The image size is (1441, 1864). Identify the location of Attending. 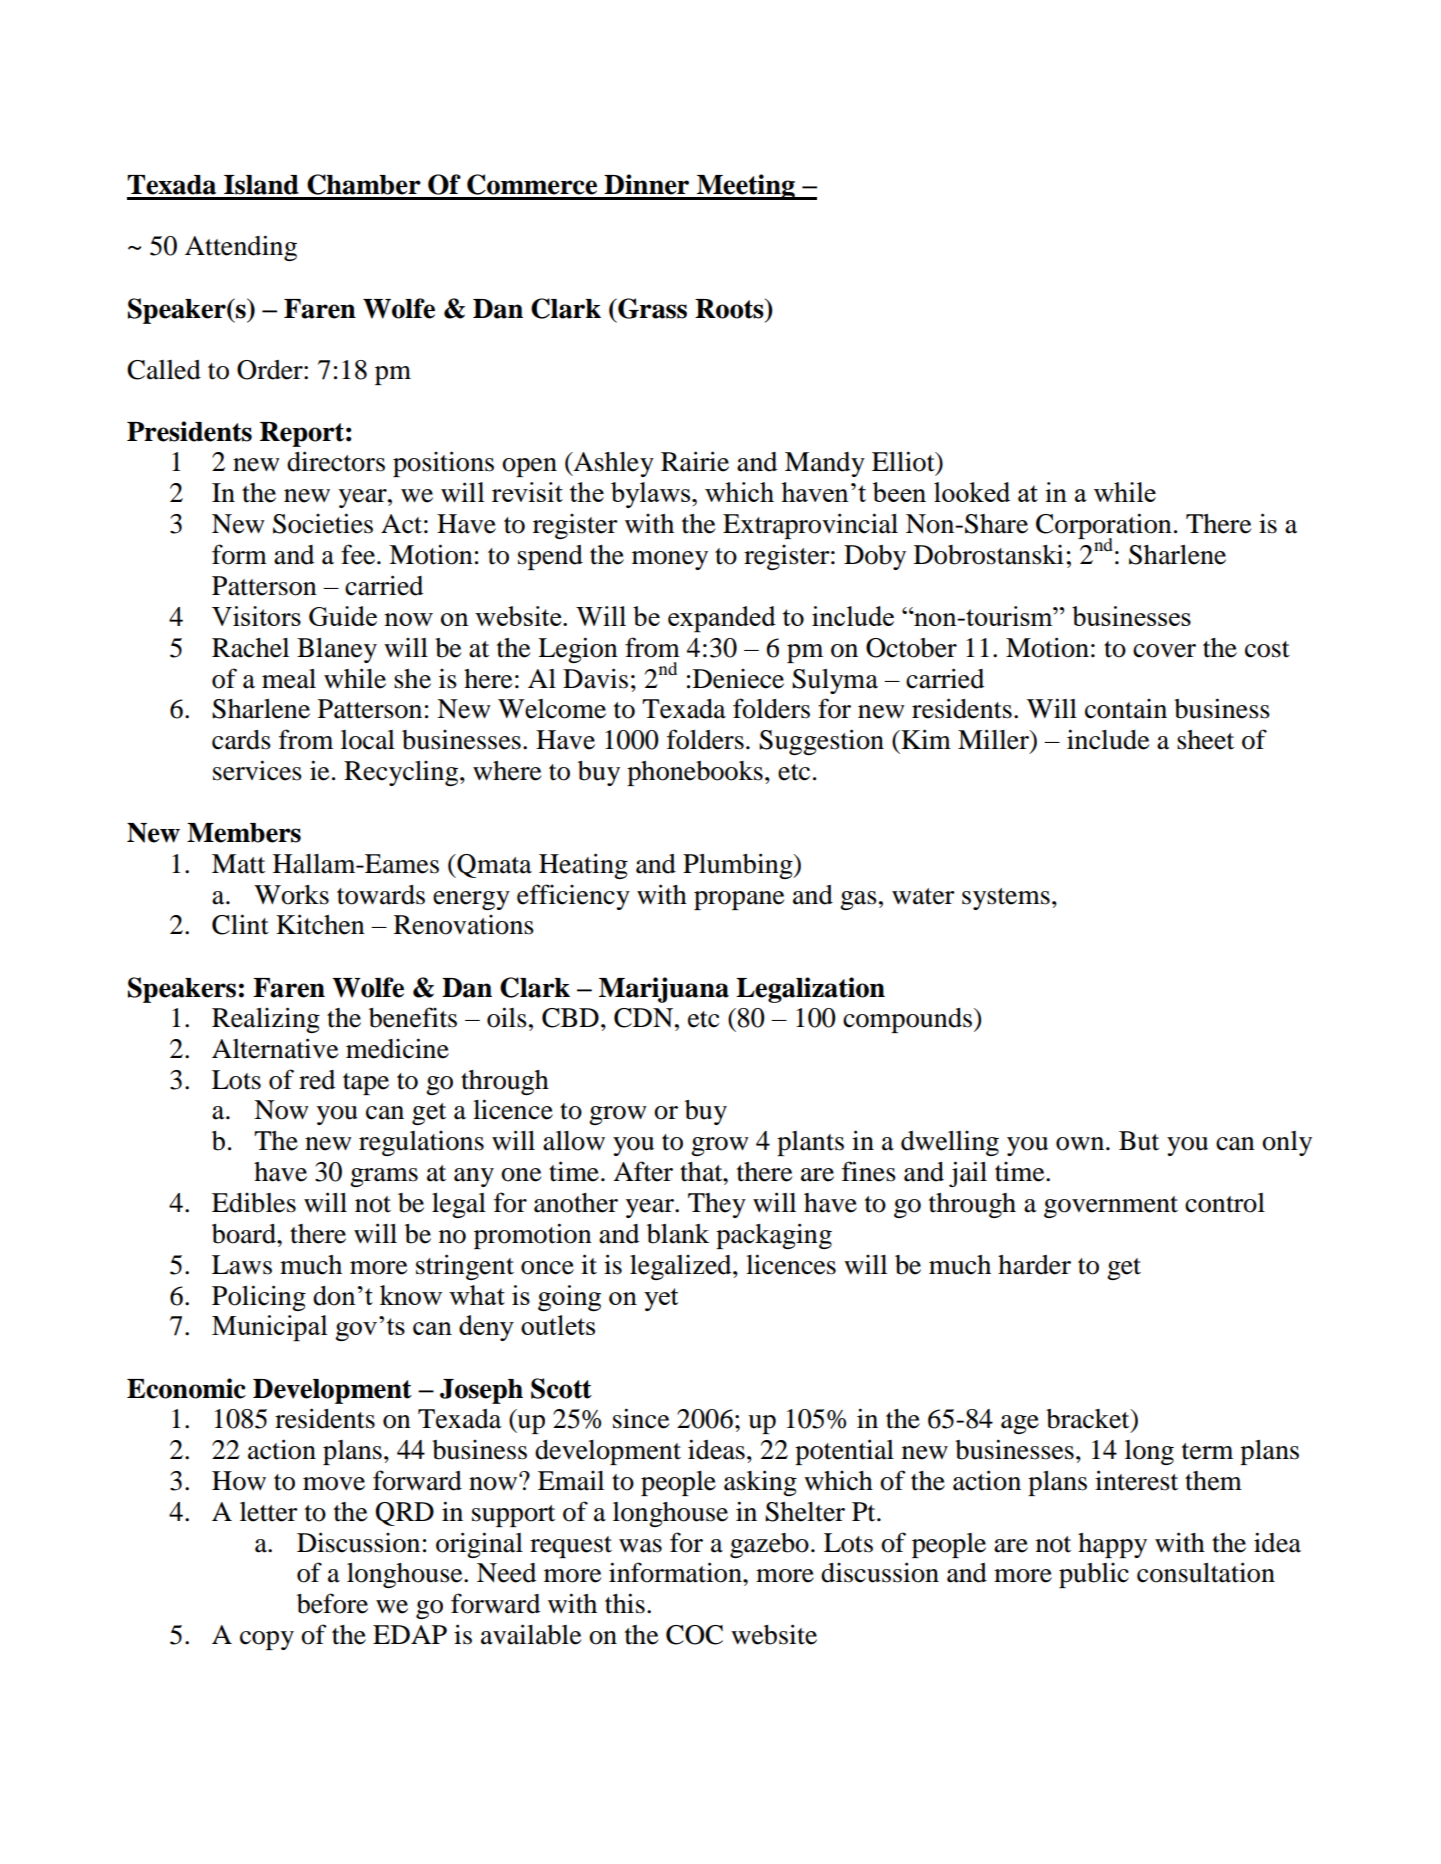
(241, 248).
